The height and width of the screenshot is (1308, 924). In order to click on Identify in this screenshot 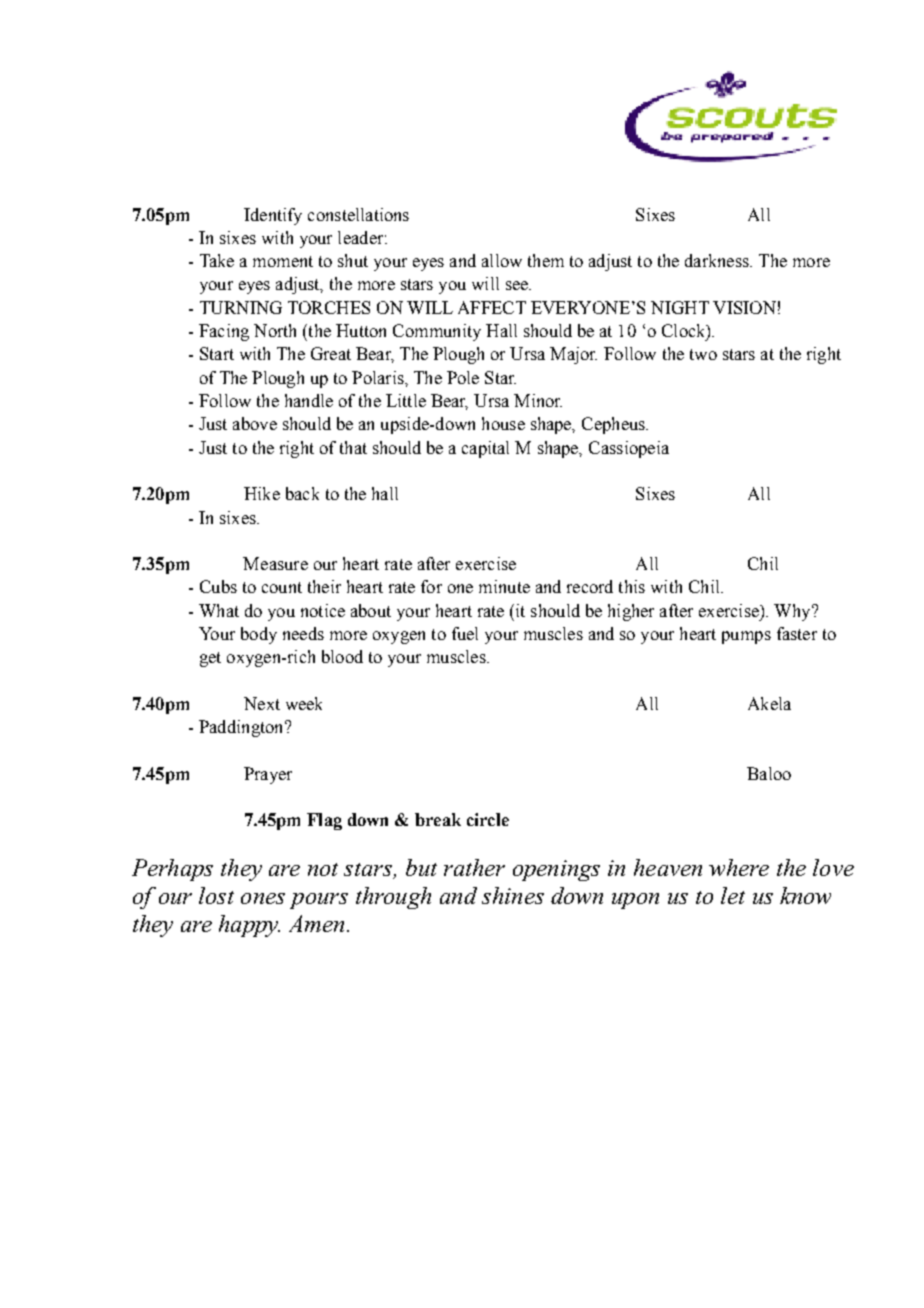, I will do `click(273, 216)`.
